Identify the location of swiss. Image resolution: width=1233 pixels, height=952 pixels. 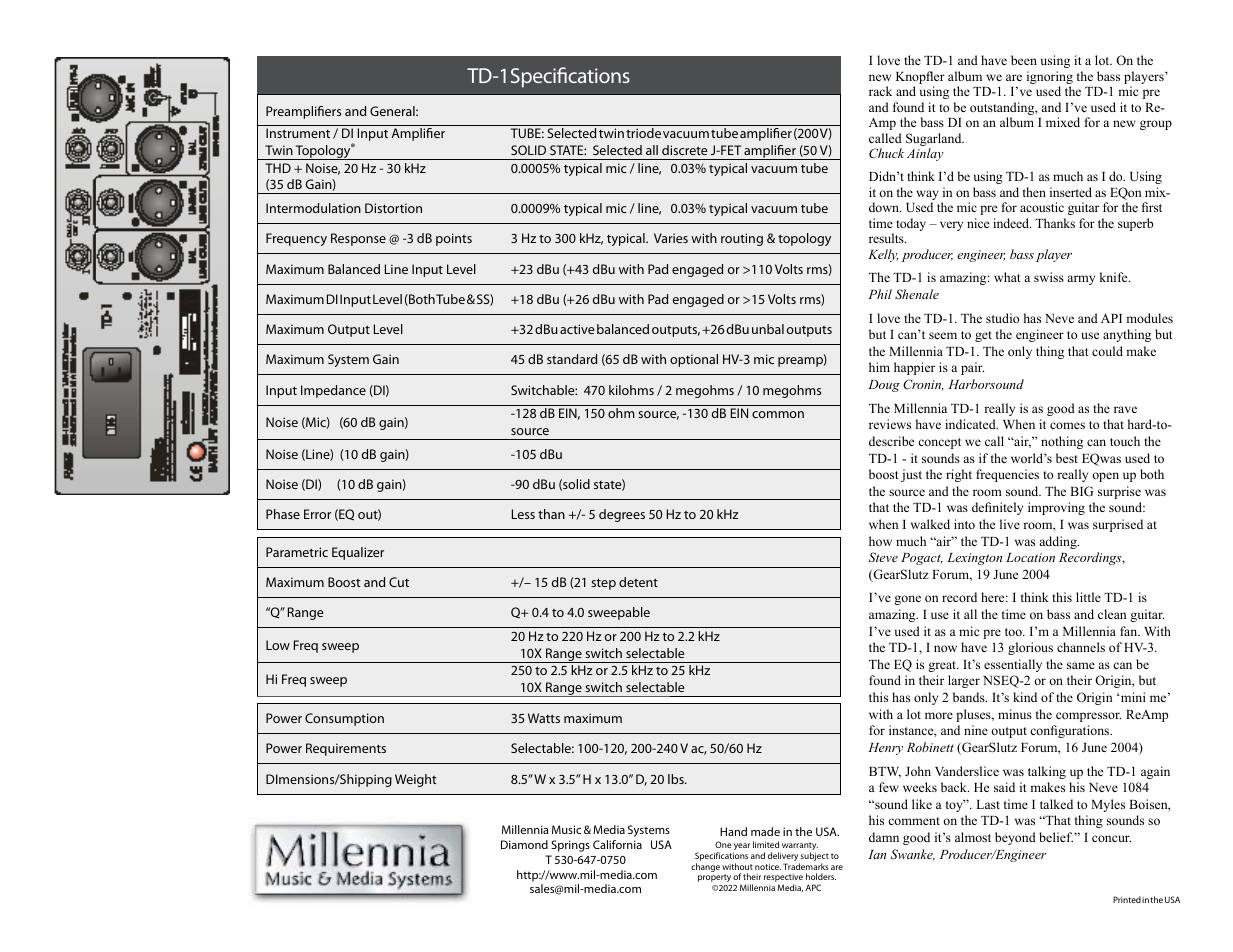
(1049, 277).
